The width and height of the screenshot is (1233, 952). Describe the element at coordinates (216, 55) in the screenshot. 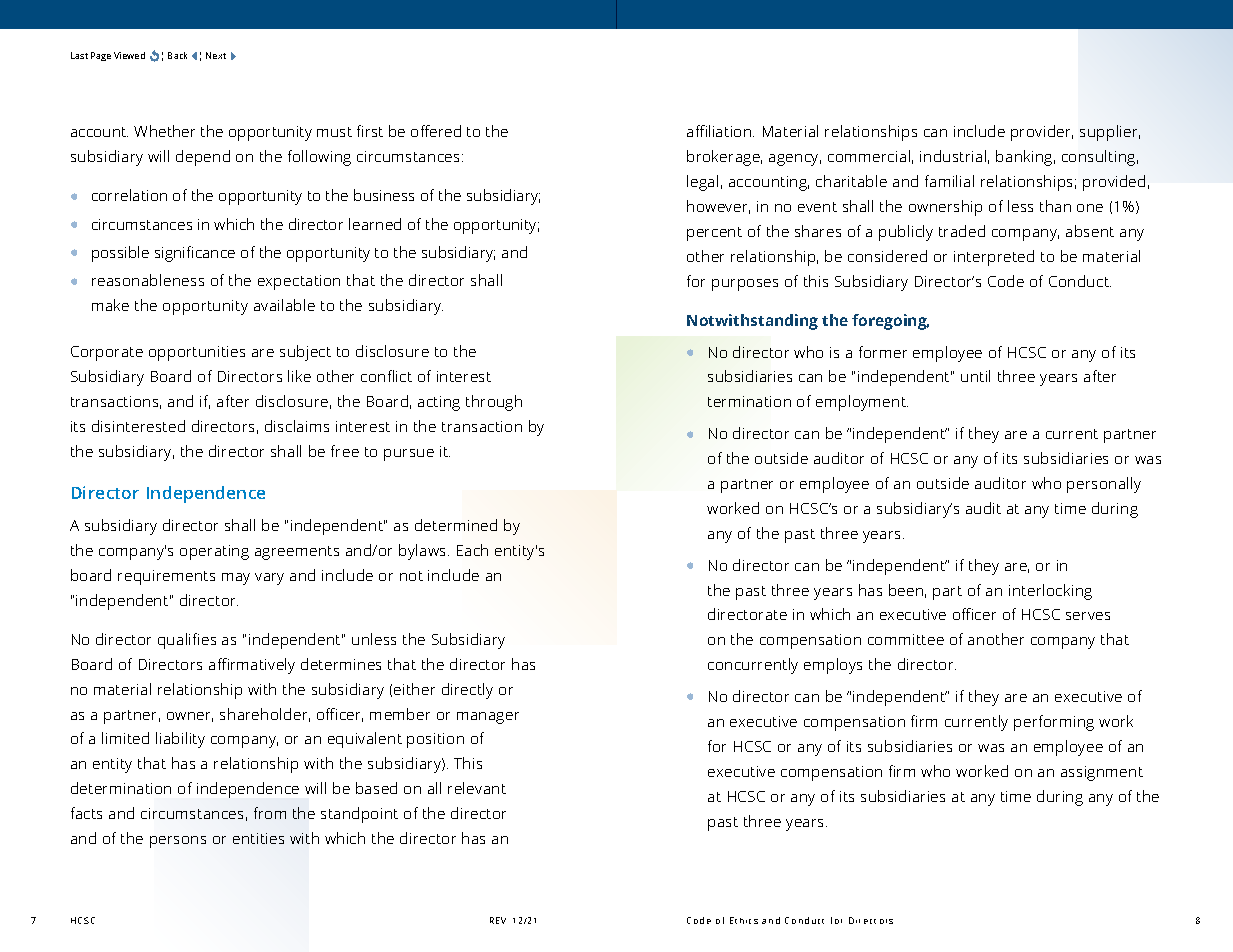

I see `Next` at that location.
